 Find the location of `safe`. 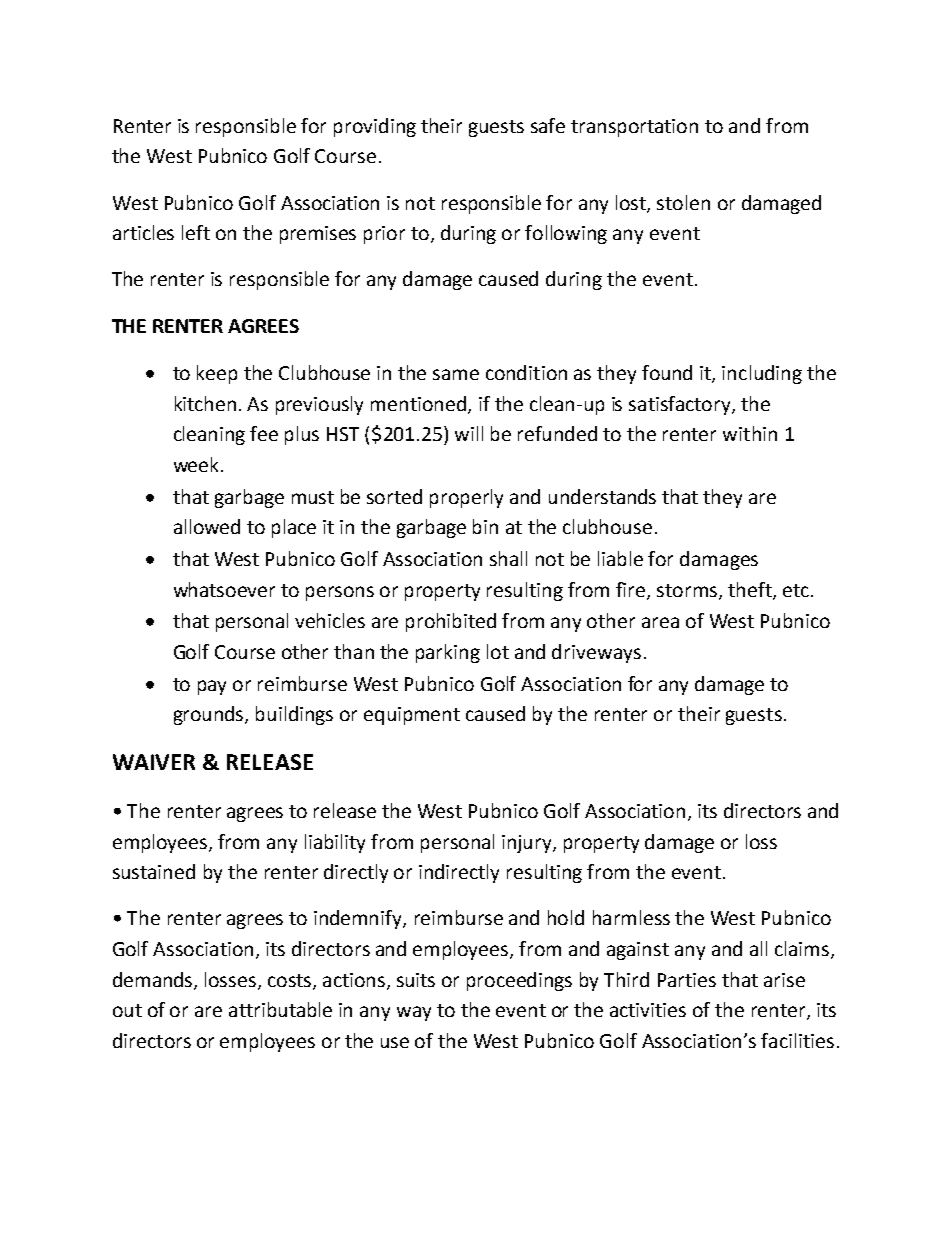

safe is located at coordinates (548, 125).
